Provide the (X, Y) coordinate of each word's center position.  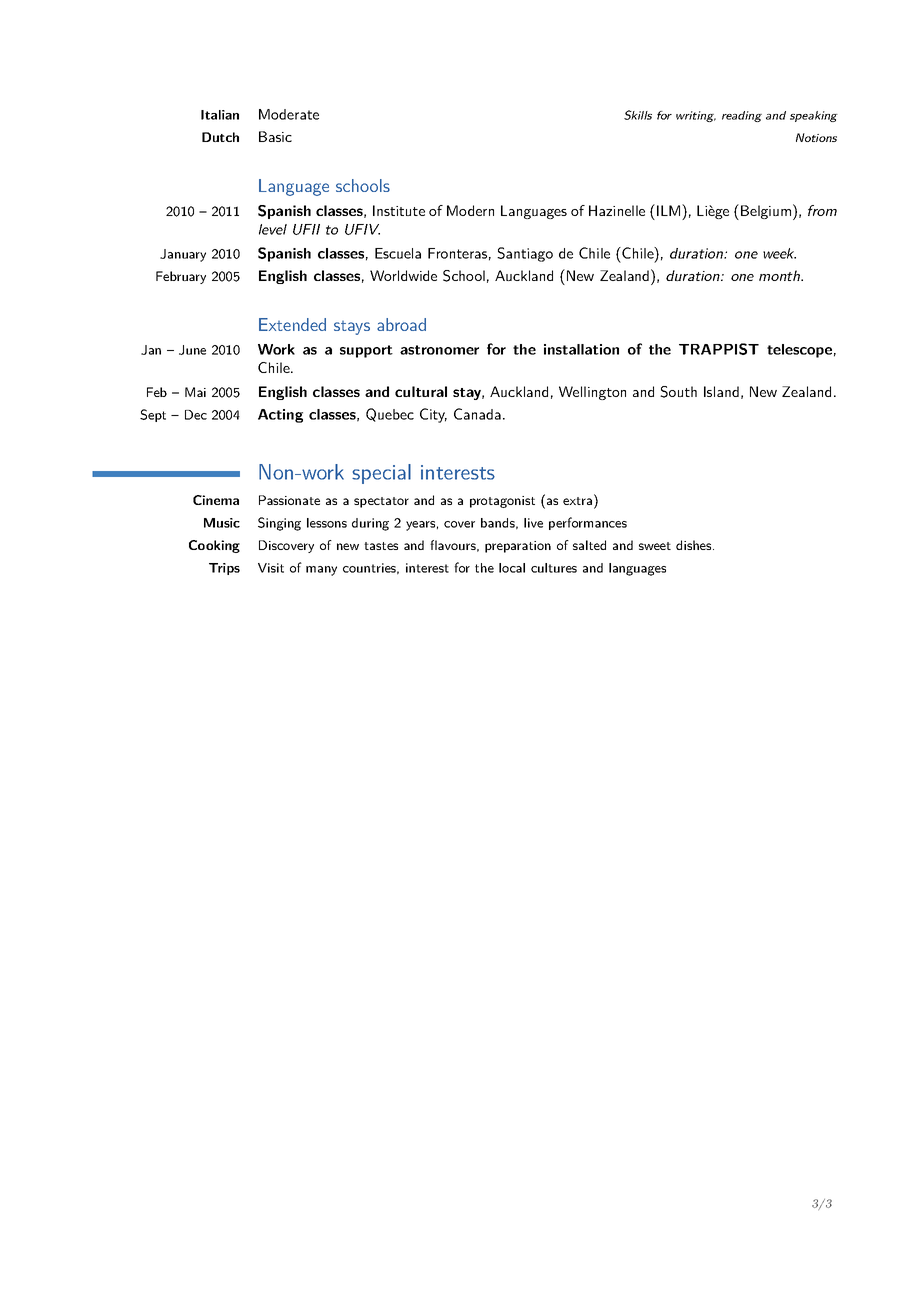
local (512, 568)
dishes (693, 545)
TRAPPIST (719, 349)
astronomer (439, 350)
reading (742, 116)
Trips (224, 569)
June (192, 350)
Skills (638, 115)
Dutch (220, 137)
